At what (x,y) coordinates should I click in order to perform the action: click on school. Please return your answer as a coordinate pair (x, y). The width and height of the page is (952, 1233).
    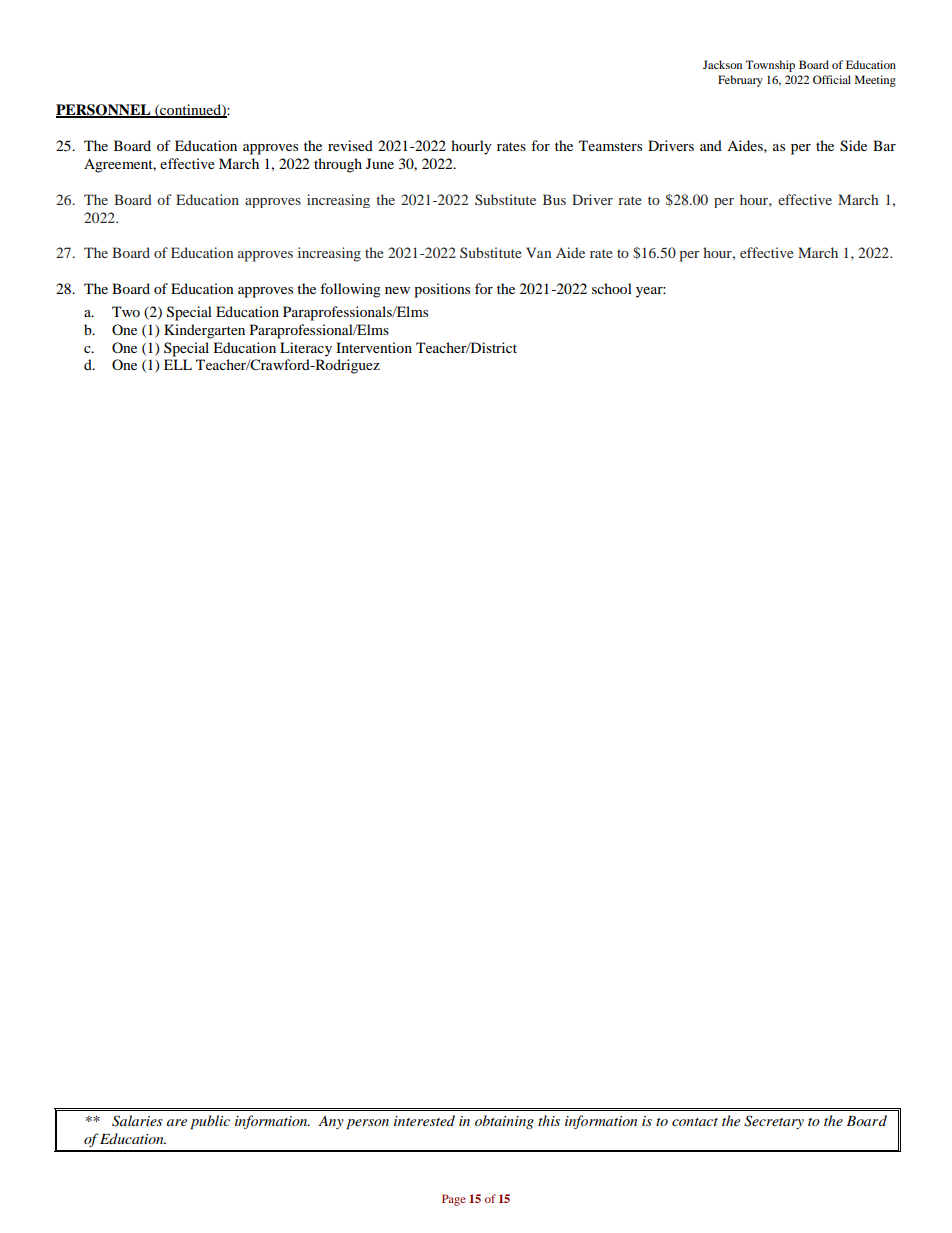
    Looking at the image, I should click on (612, 288).
